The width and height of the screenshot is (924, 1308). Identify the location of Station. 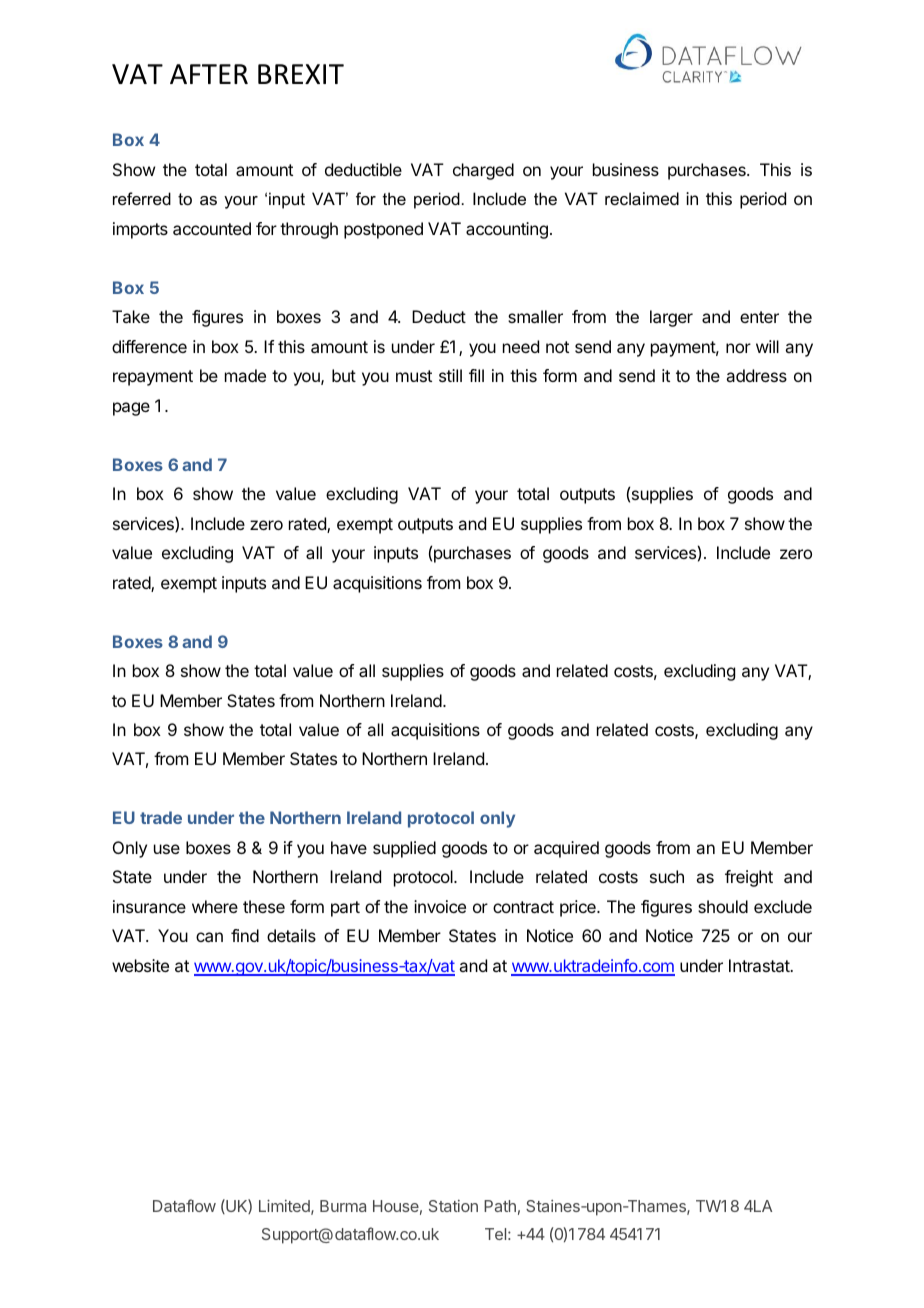
(453, 1206).
